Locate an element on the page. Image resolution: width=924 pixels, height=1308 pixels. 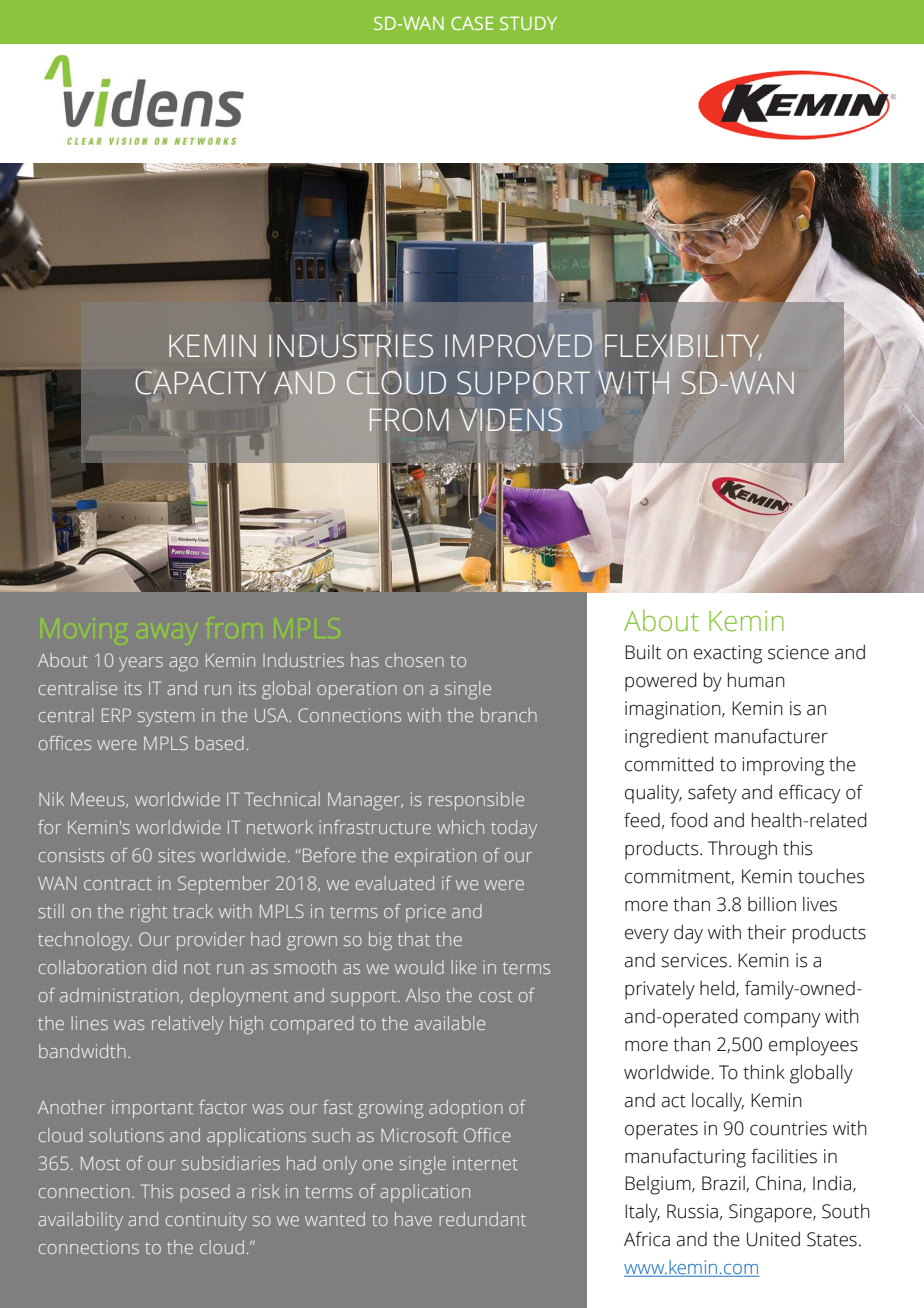
posed is located at coordinates (205, 1193).
